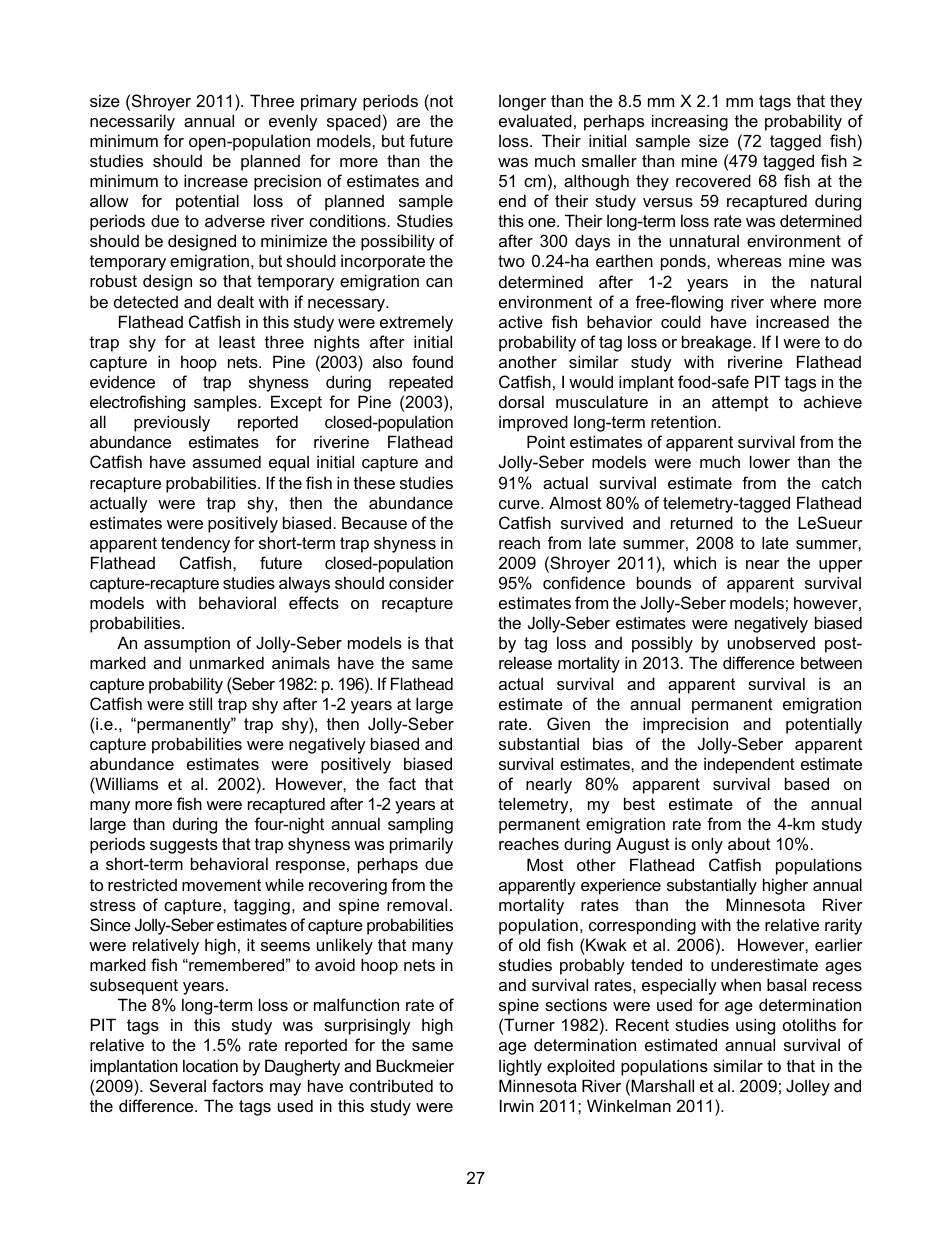  What do you see at coordinates (771, 642) in the document?
I see `unobserved` at bounding box center [771, 642].
